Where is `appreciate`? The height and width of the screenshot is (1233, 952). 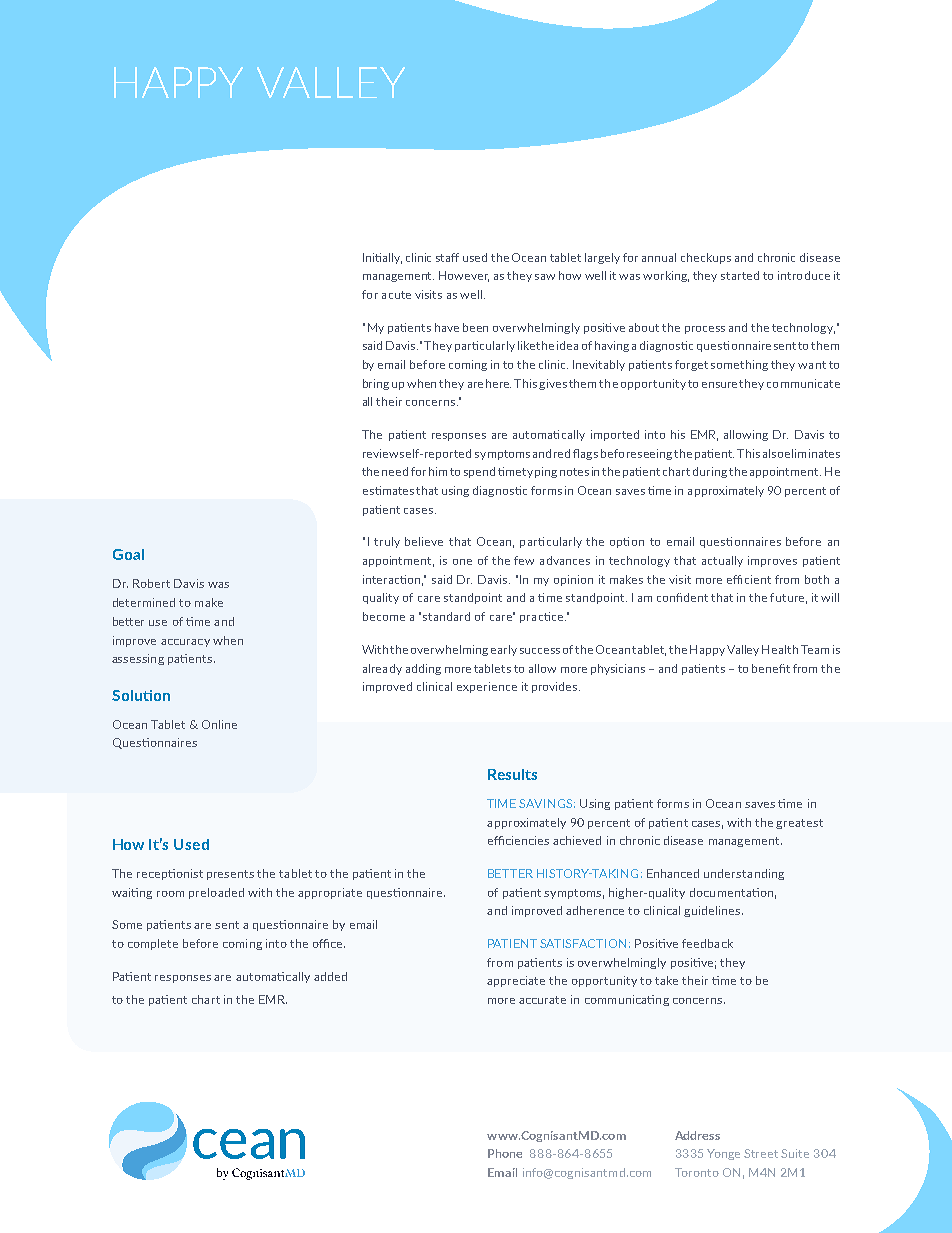
appreciate is located at coordinates (516, 981).
